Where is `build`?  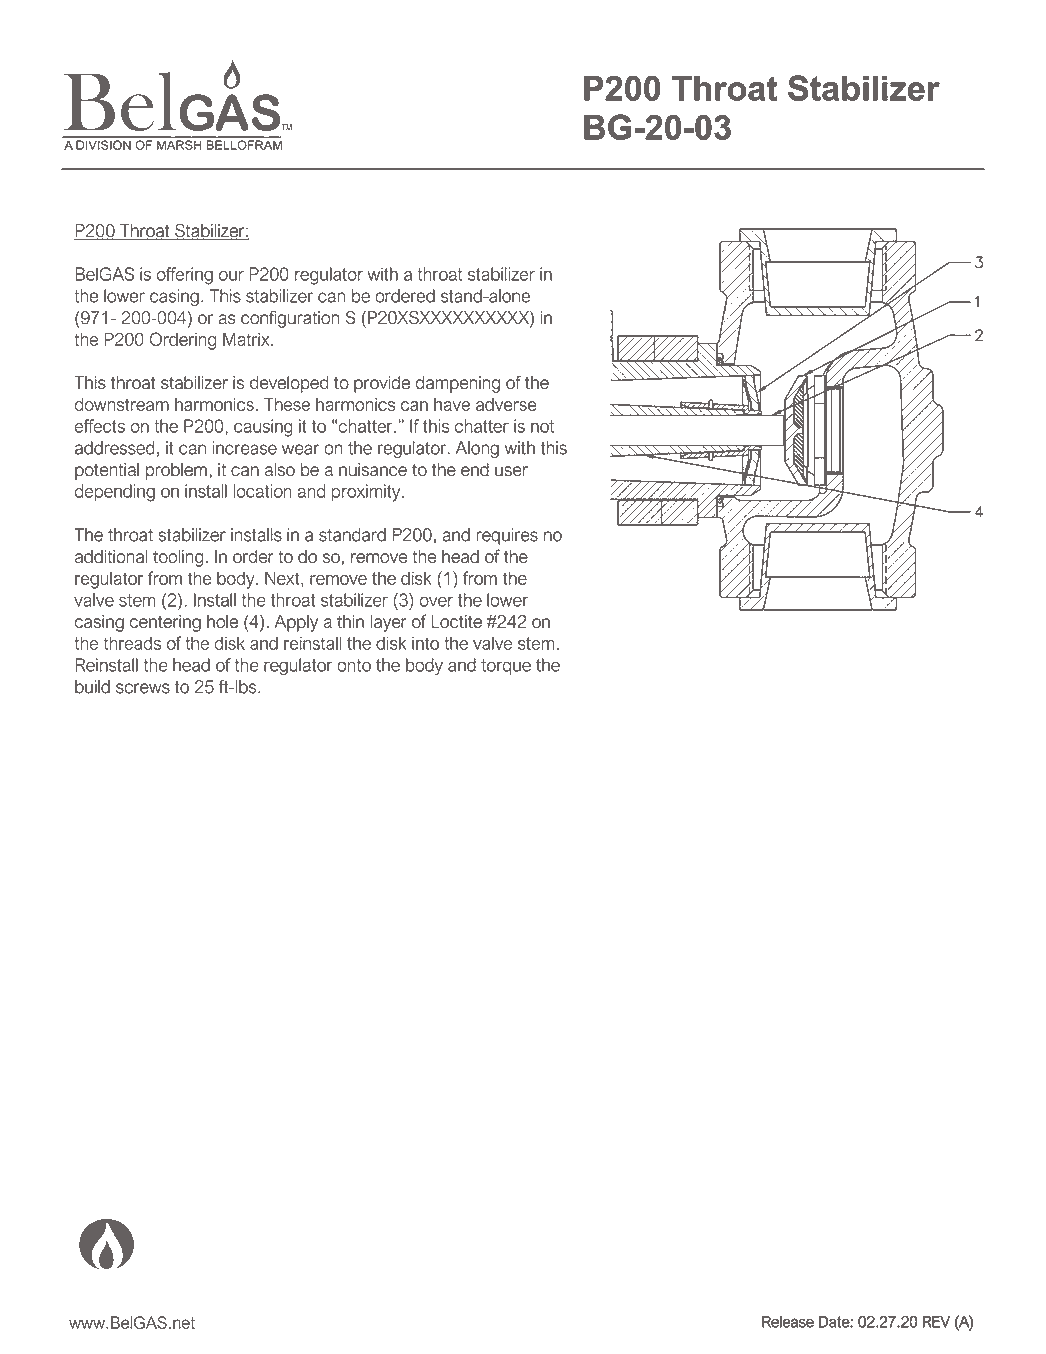
build is located at coordinates (92, 687).
